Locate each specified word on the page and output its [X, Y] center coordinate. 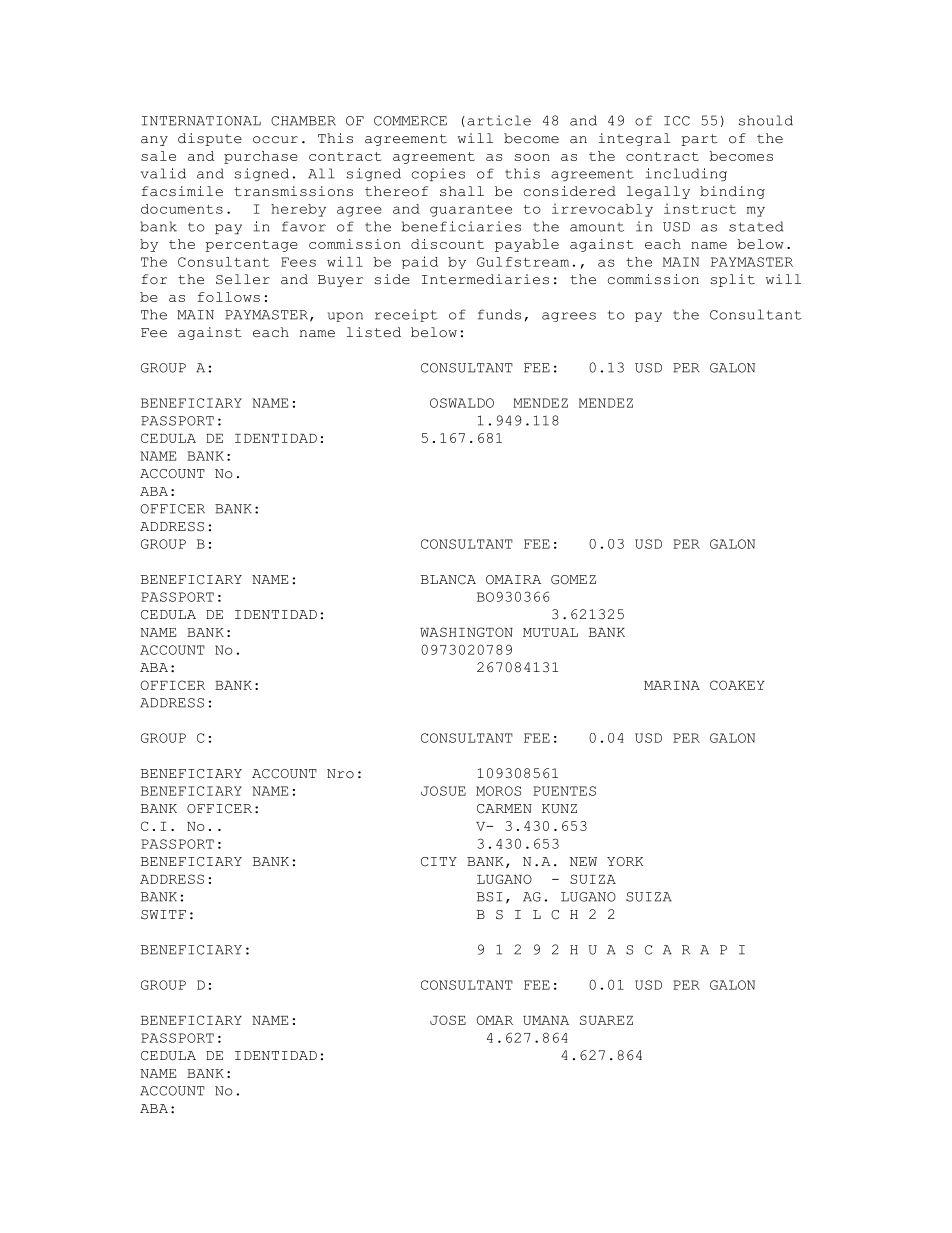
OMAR [495, 1020]
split [733, 280]
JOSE [448, 1020]
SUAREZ [606, 1020]
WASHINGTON [466, 632]
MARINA [672, 685]
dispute [210, 139]
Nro [340, 774]
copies [438, 174]
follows [229, 297]
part [699, 140]
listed [374, 332]
